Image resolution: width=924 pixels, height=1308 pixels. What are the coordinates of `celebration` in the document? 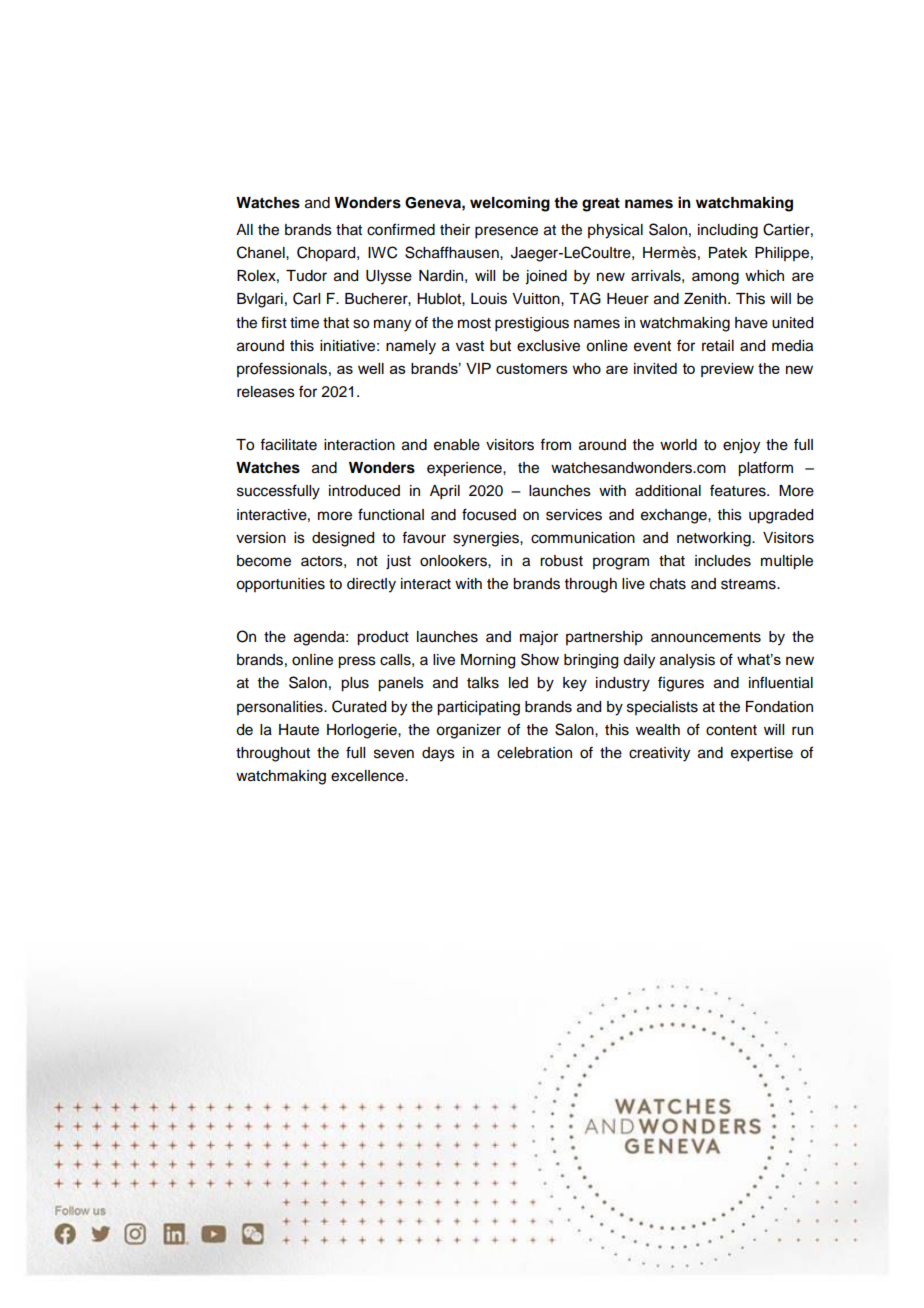 It's located at (534, 753).
